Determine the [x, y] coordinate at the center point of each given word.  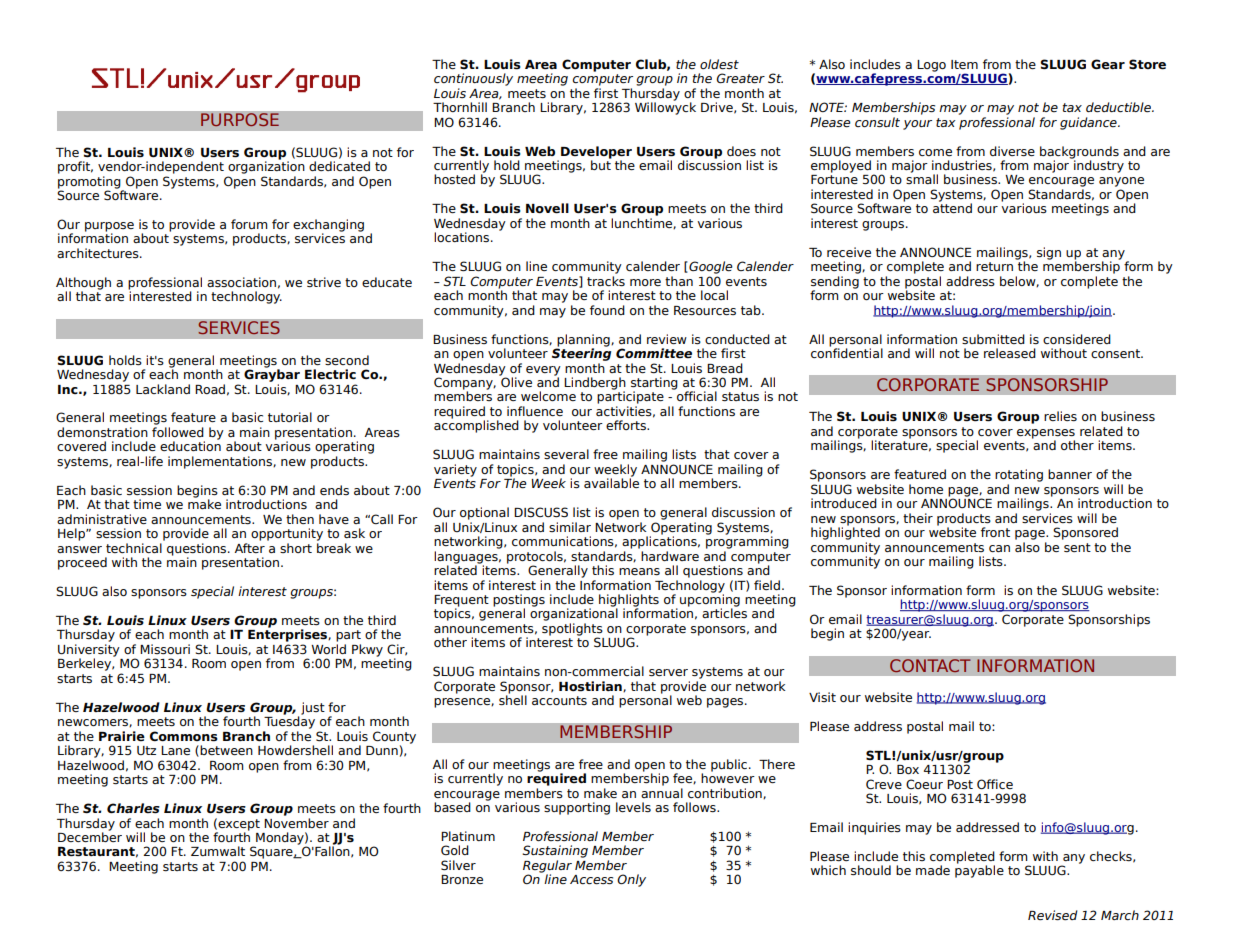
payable [979, 870]
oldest [719, 64]
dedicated [339, 166]
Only [631, 880]
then [300, 519]
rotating [1019, 475]
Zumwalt [218, 851]
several [566, 454]
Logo [931, 66]
